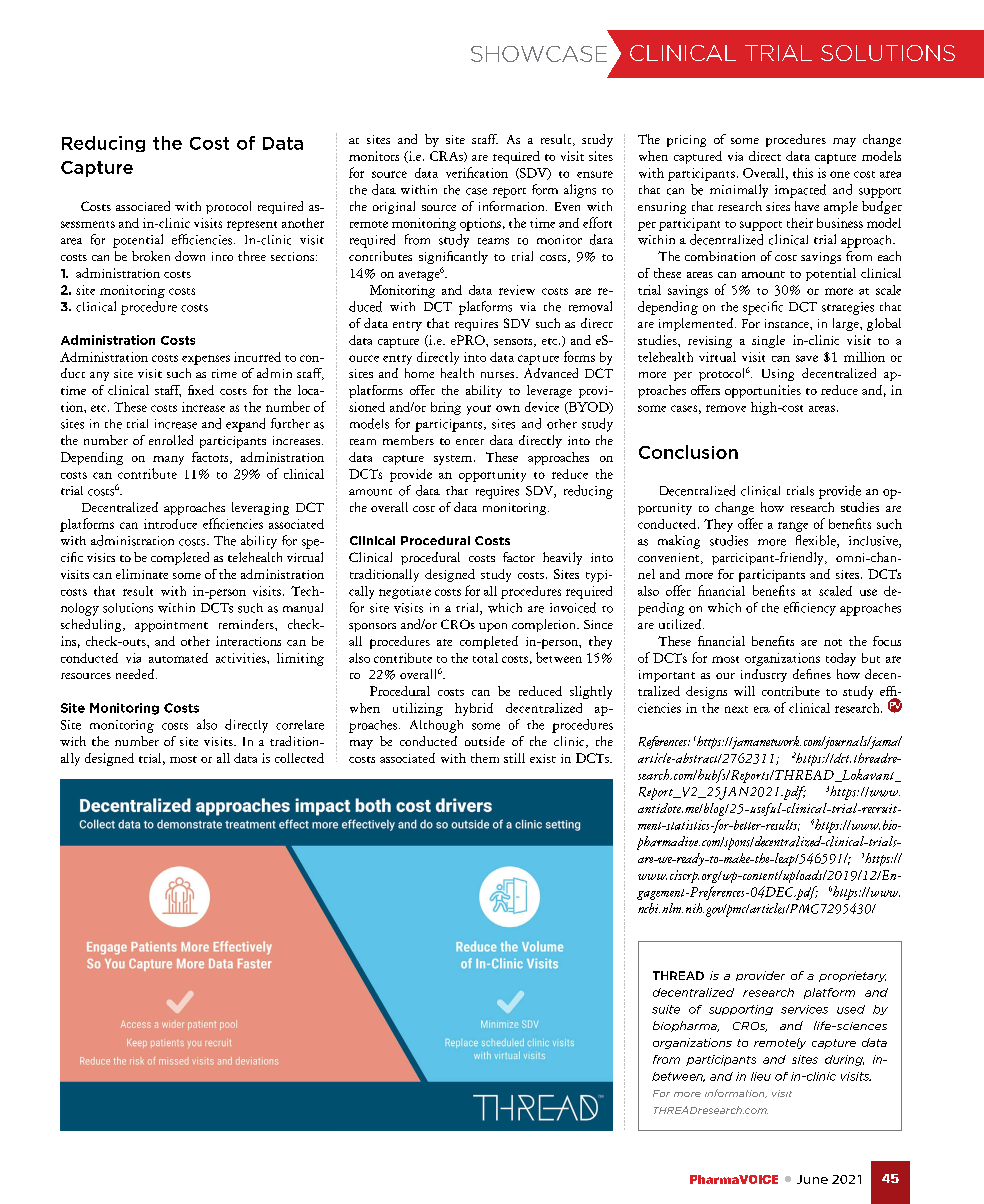 The width and height of the document is (984, 1204). Describe the element at coordinates (562, 558) in the document. I see `heavily` at that location.
